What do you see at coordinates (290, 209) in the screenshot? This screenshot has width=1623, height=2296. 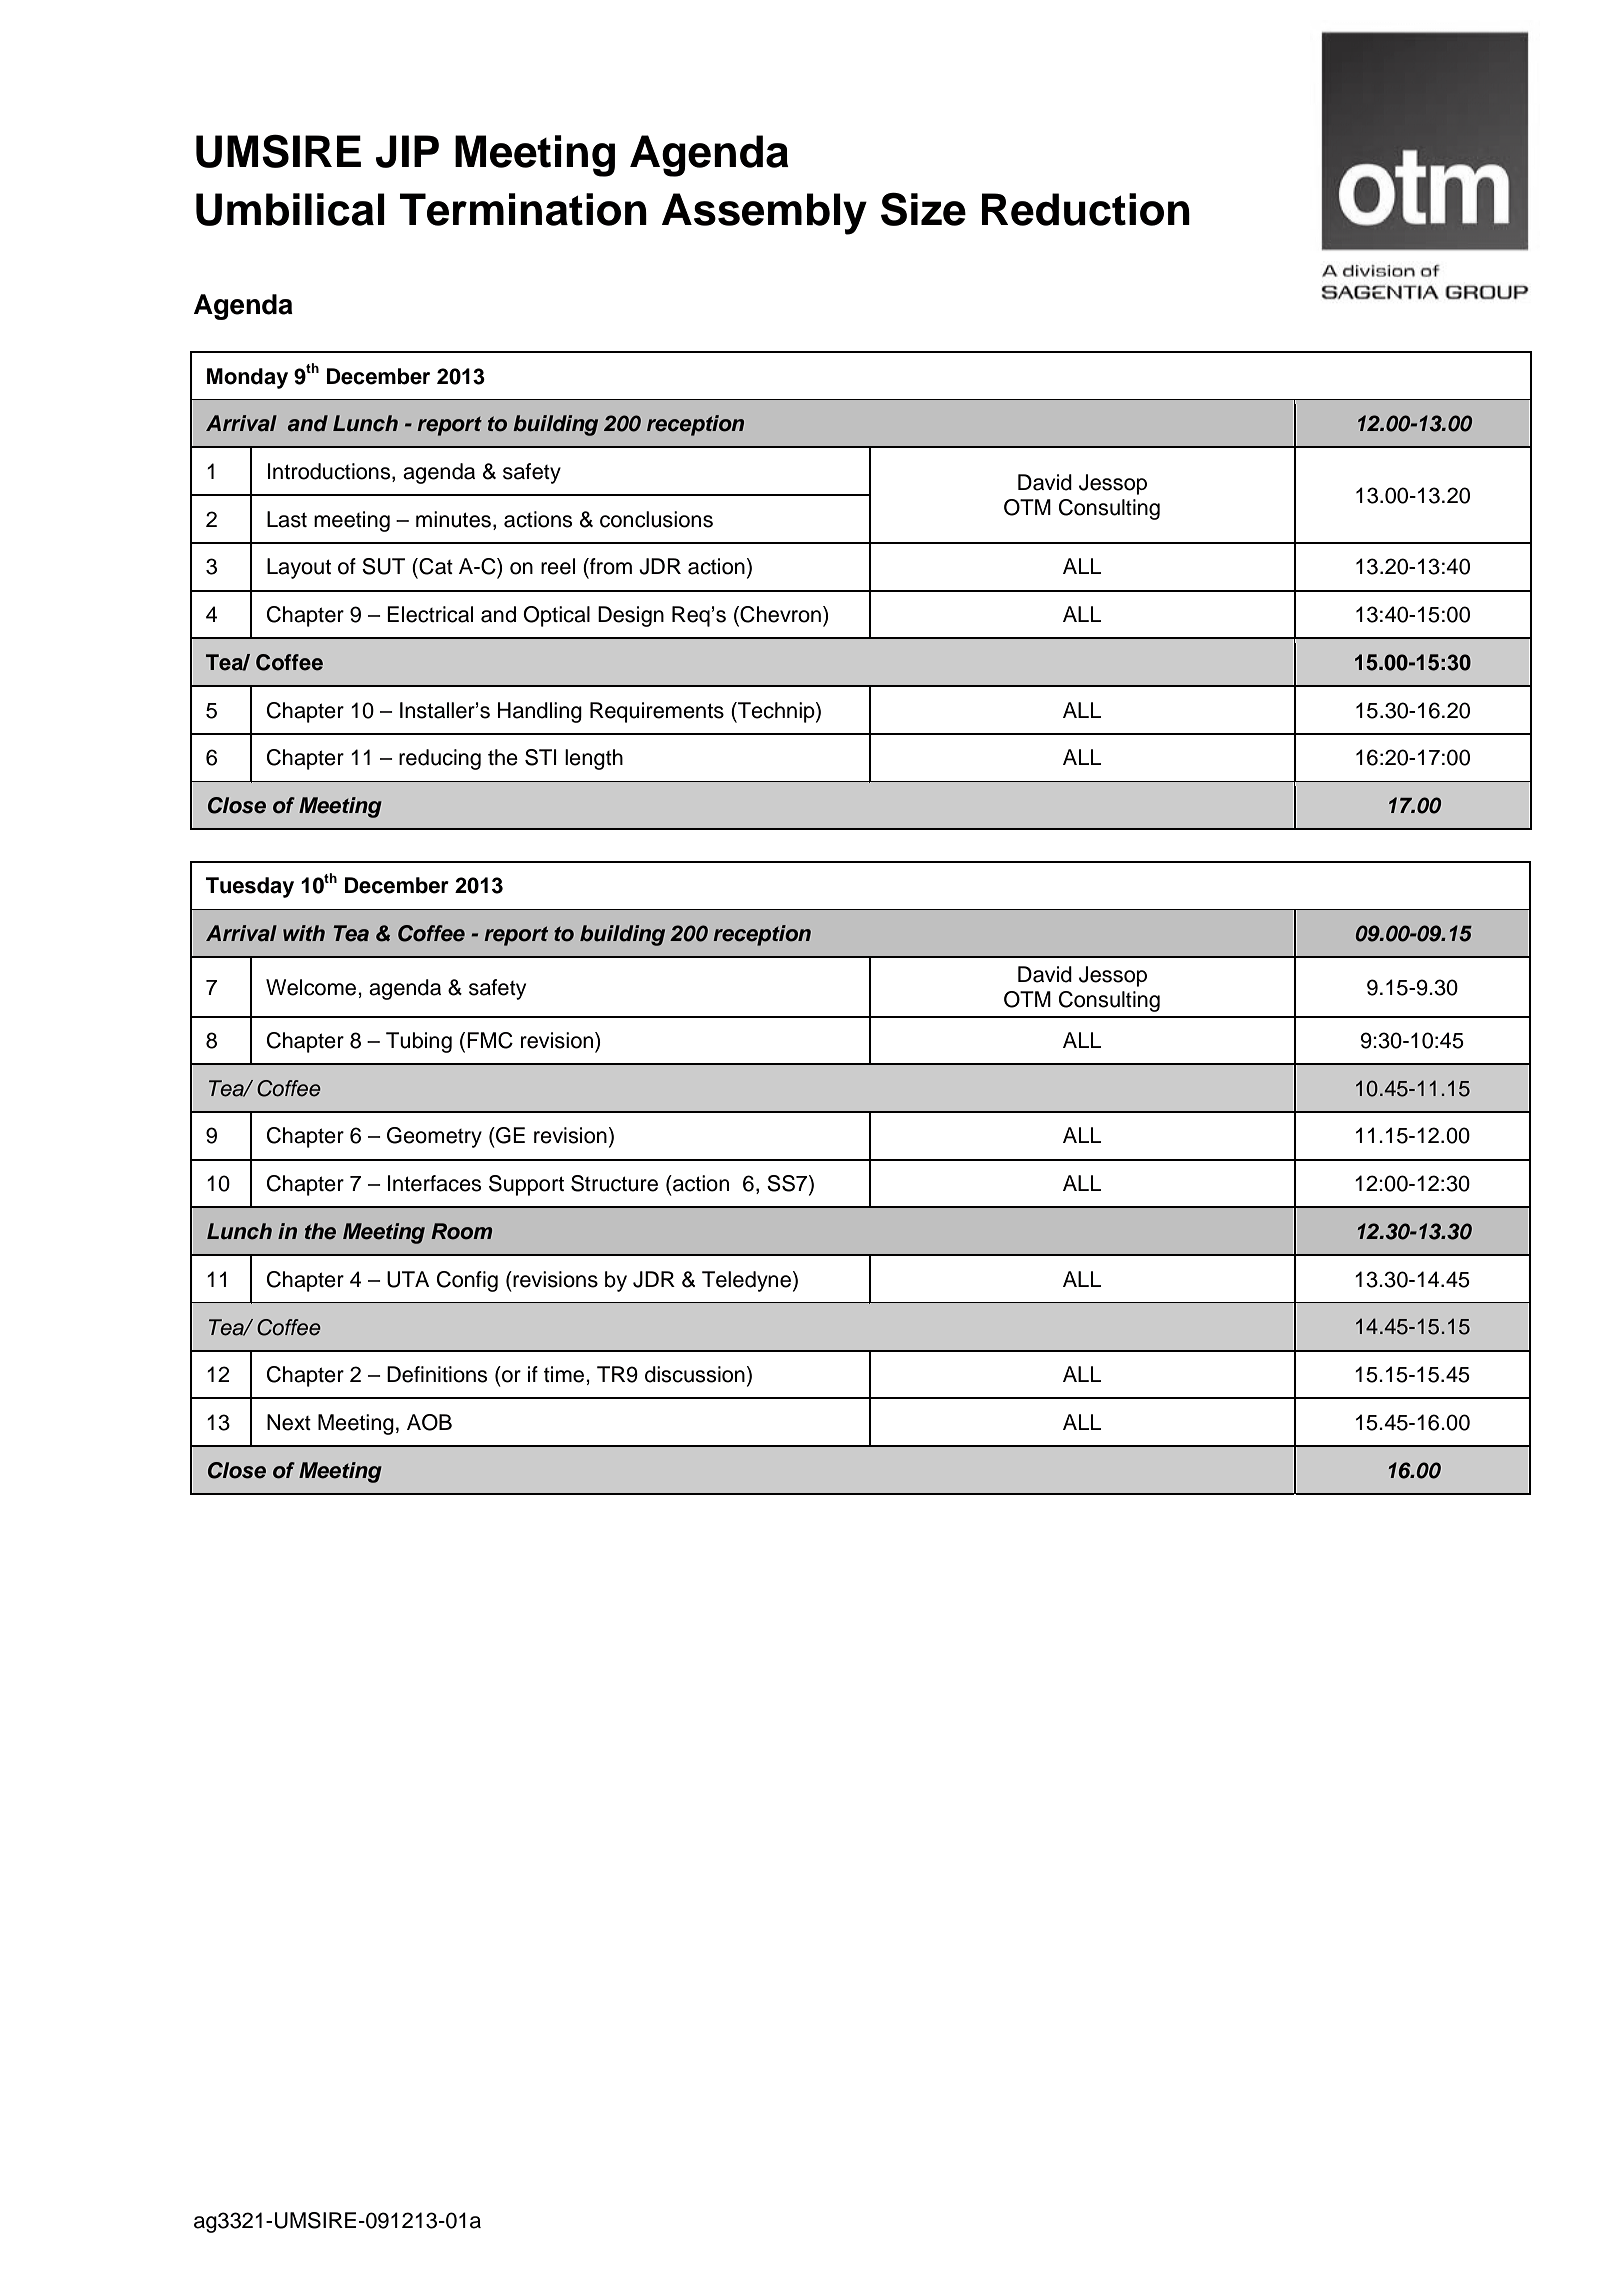 I see `Umbilical` at bounding box center [290, 209].
